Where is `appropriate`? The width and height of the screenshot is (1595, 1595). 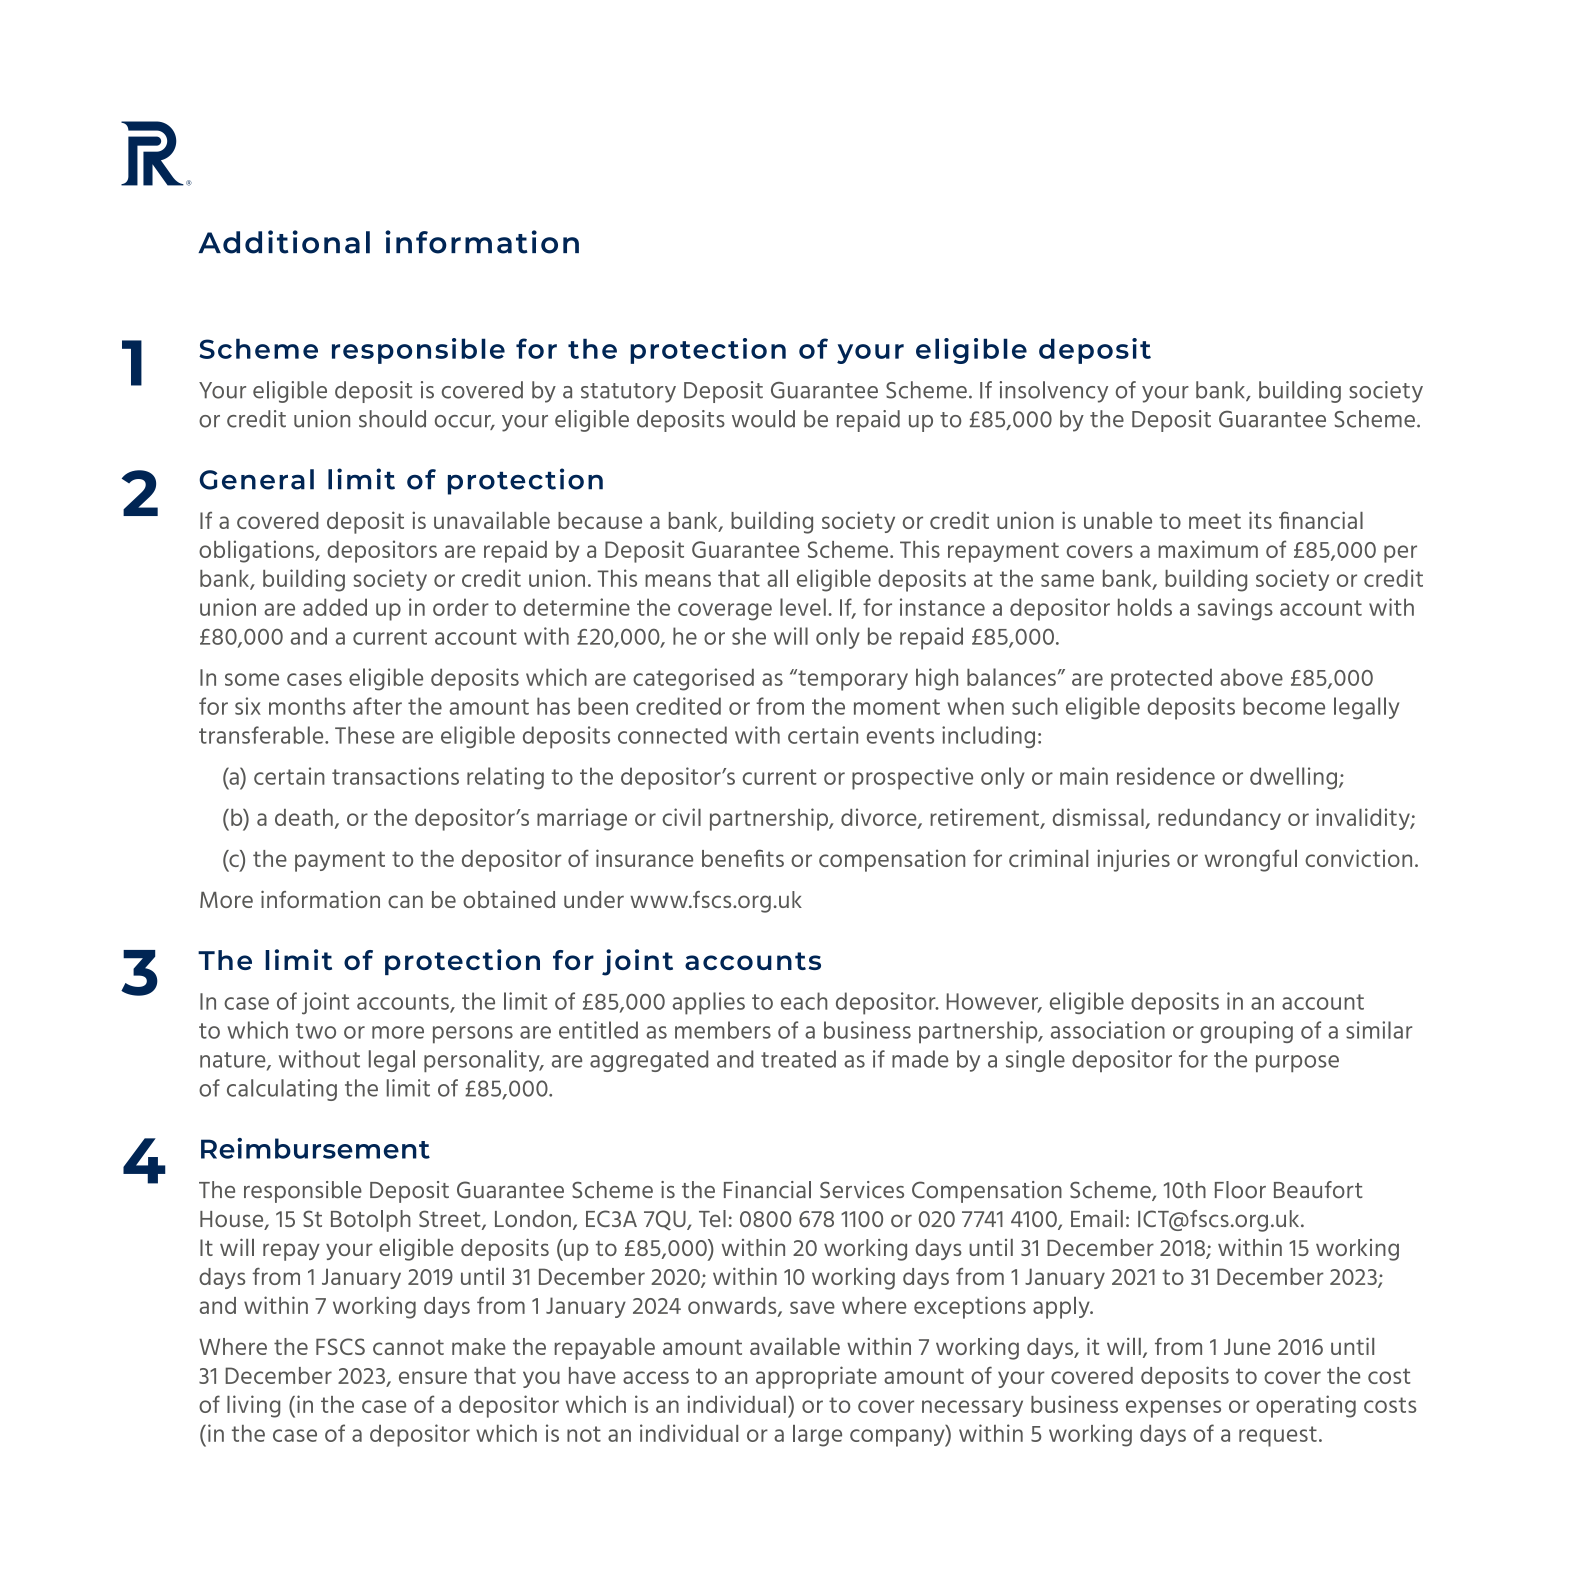 appropriate is located at coordinates (816, 1377).
